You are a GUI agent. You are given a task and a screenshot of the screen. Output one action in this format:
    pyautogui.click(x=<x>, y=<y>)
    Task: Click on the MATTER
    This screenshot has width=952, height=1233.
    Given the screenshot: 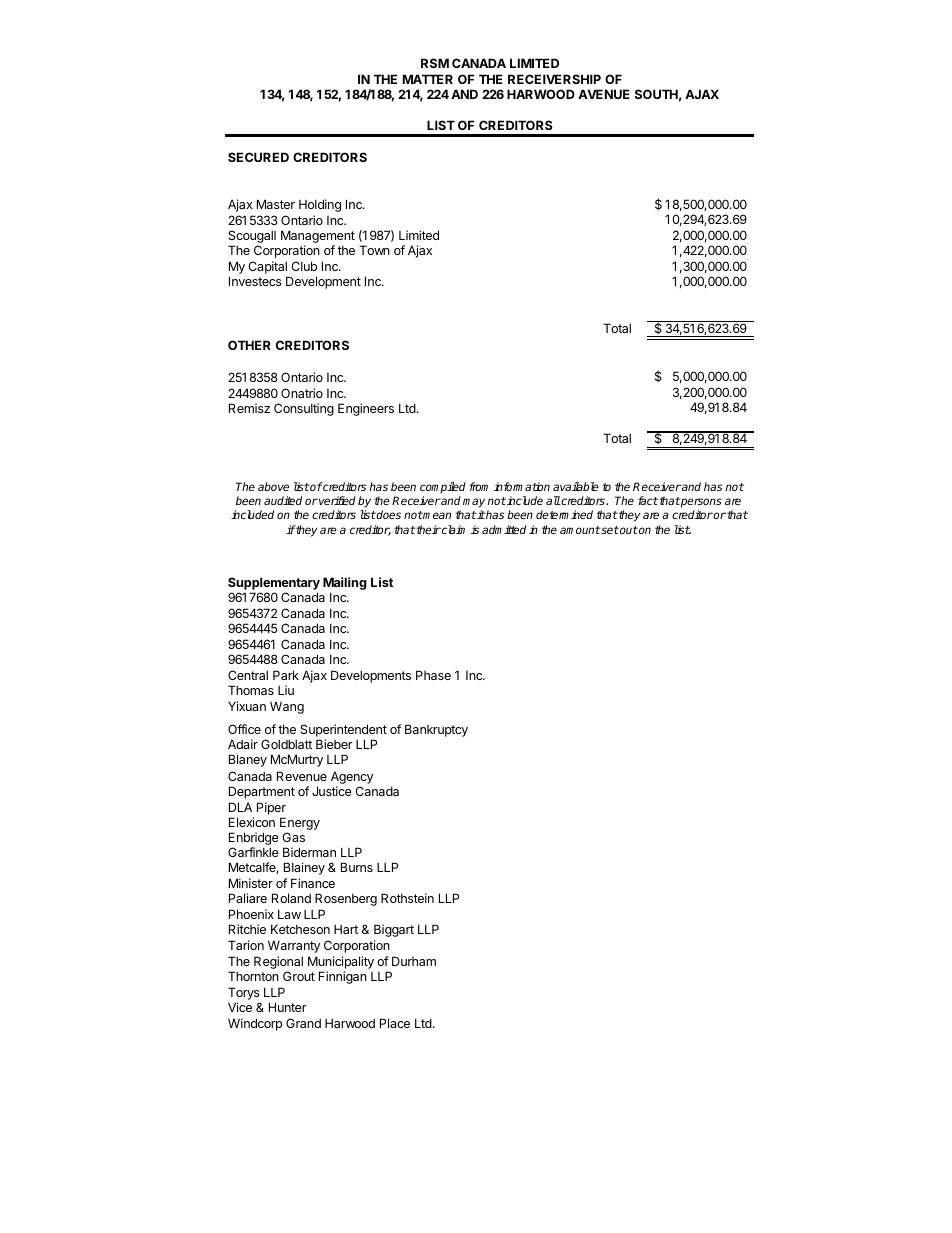 What is the action you would take?
    pyautogui.click(x=428, y=79)
